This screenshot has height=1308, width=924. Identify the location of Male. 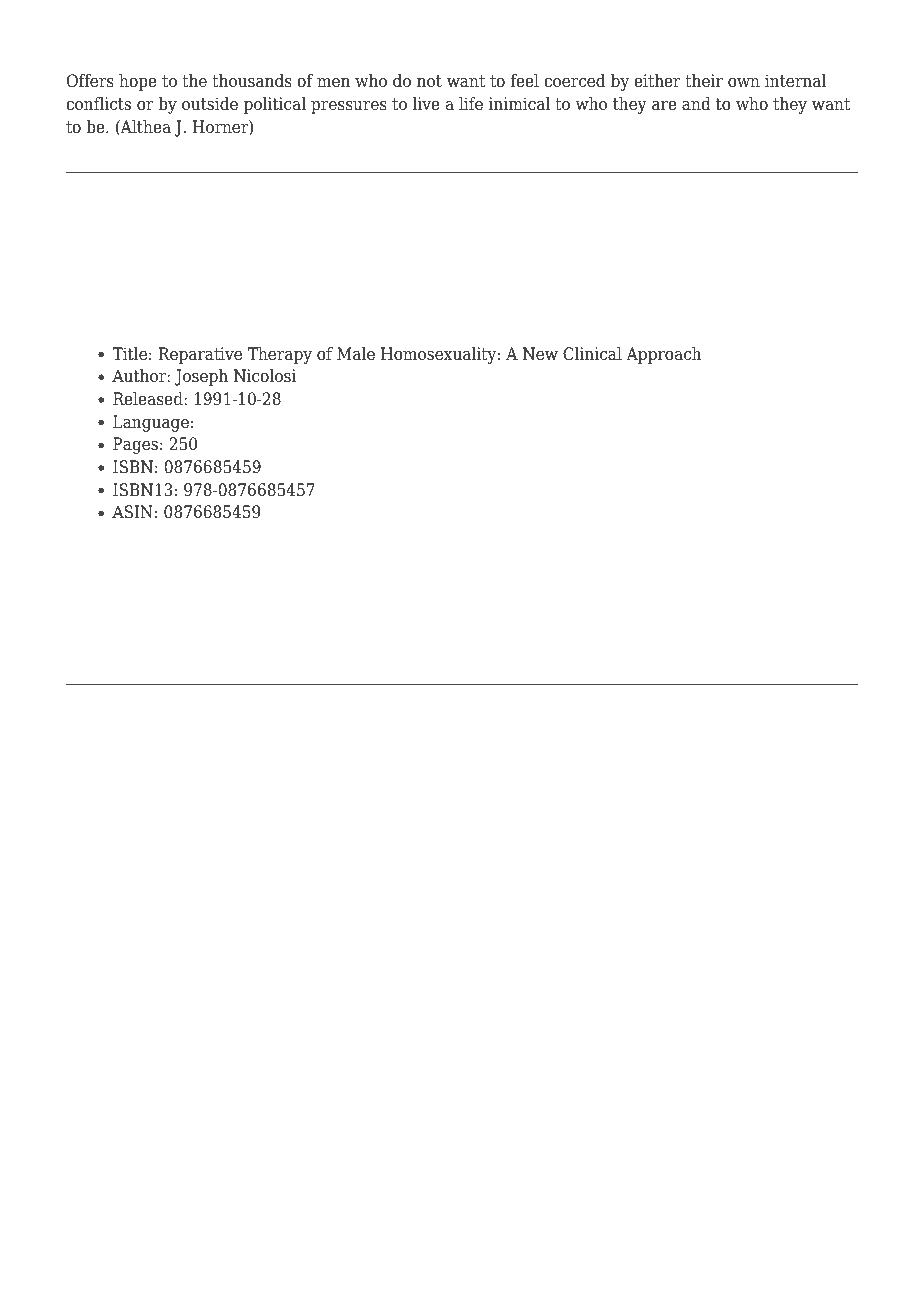
(356, 353).
